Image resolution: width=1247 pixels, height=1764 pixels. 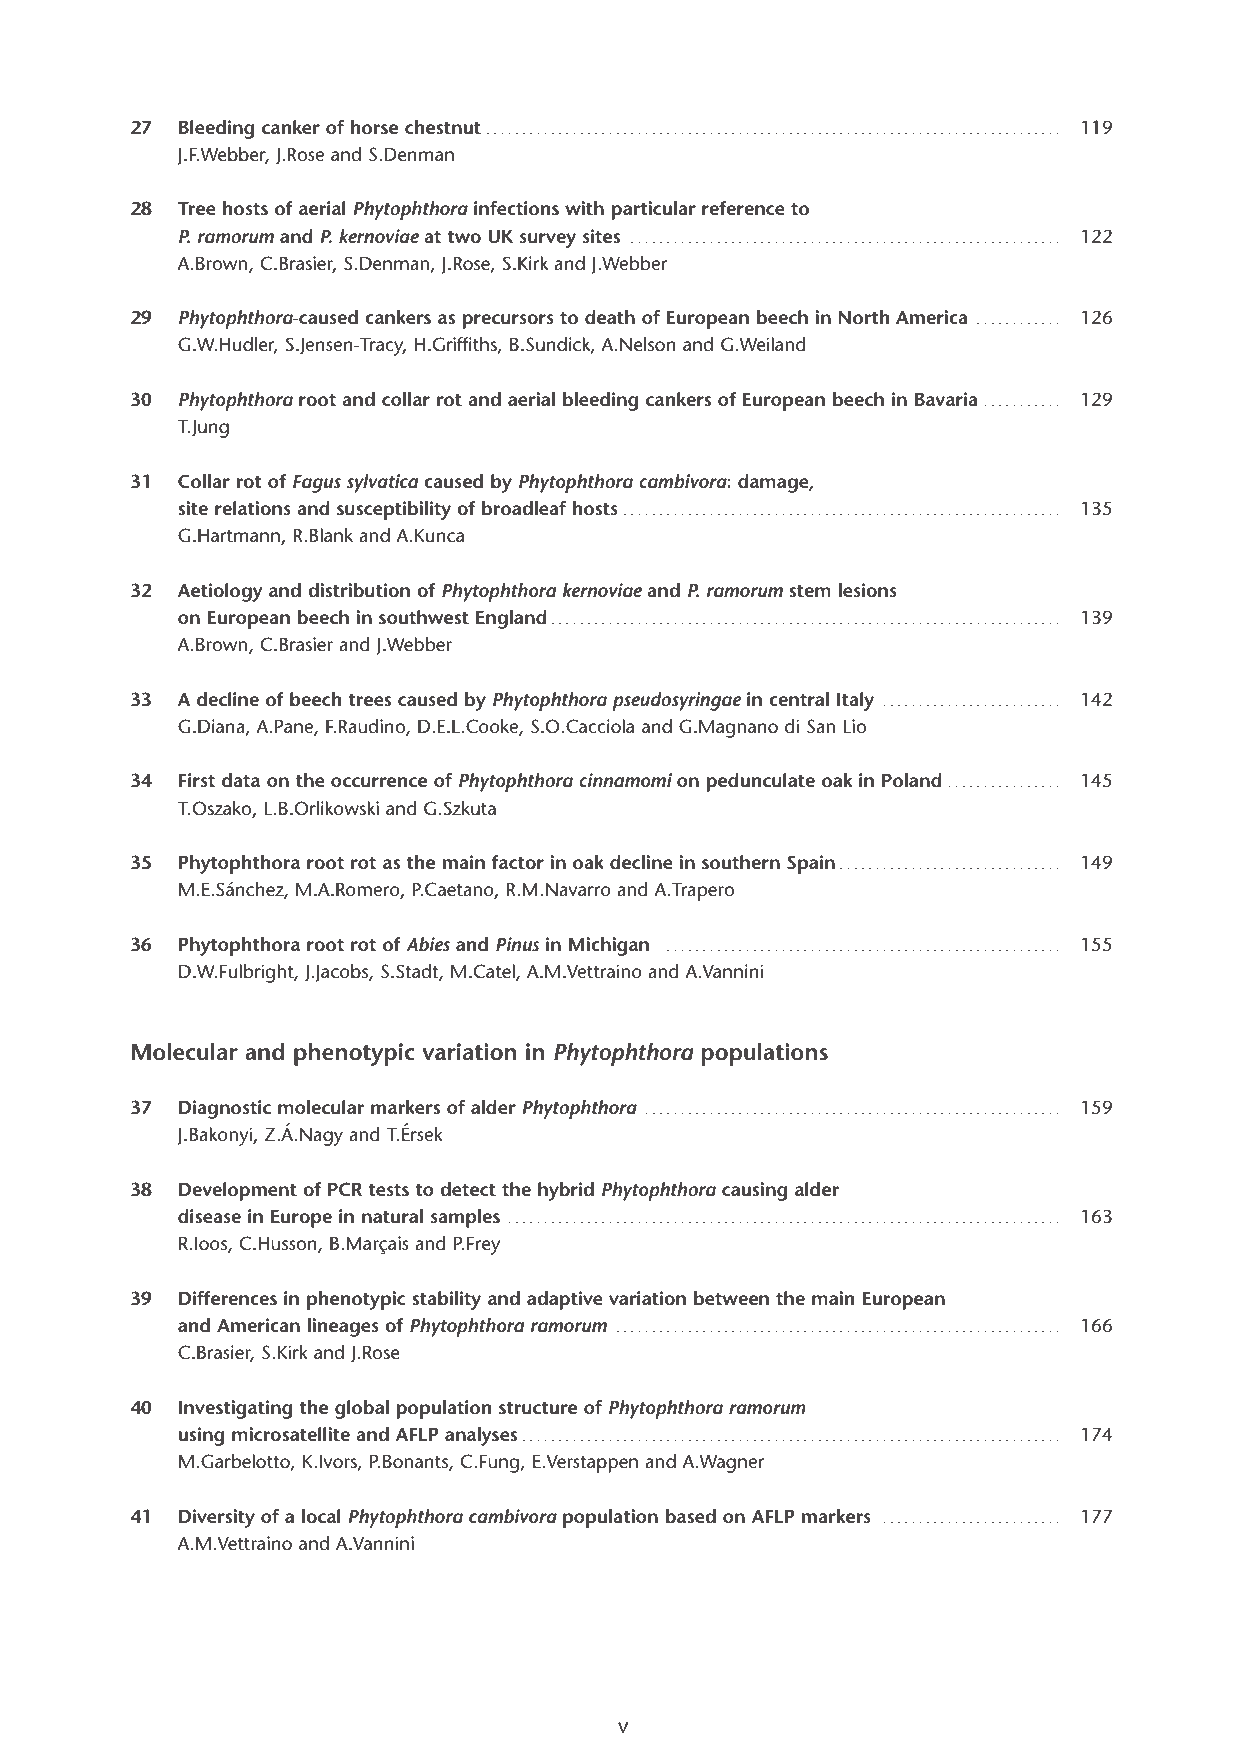 What do you see at coordinates (241, 780) in the screenshot?
I see `data` at bounding box center [241, 780].
